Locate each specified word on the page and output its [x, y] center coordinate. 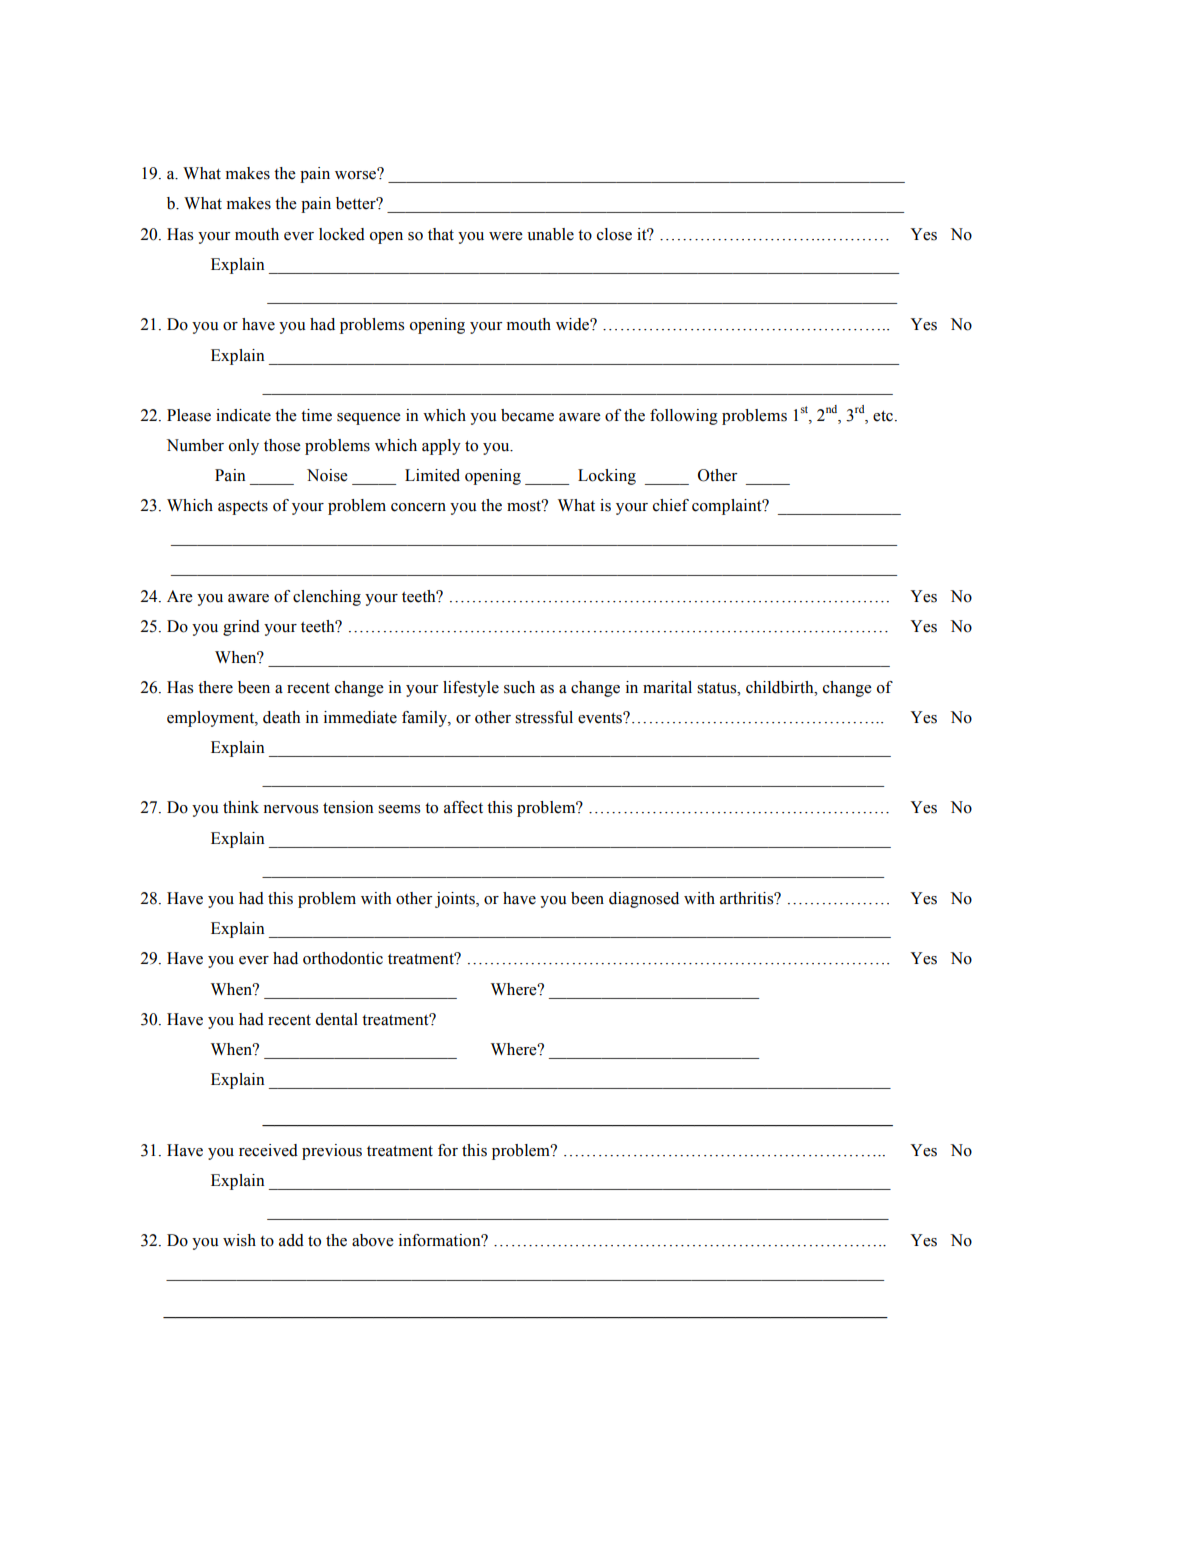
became [527, 415]
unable [550, 234]
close [614, 234]
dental [337, 1019]
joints [456, 900]
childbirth [781, 687]
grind [241, 628]
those [282, 445]
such [519, 687]
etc [884, 416]
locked [342, 234]
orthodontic [343, 958]
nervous [290, 809]
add [291, 1240]
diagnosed [644, 900]
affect [463, 807]
